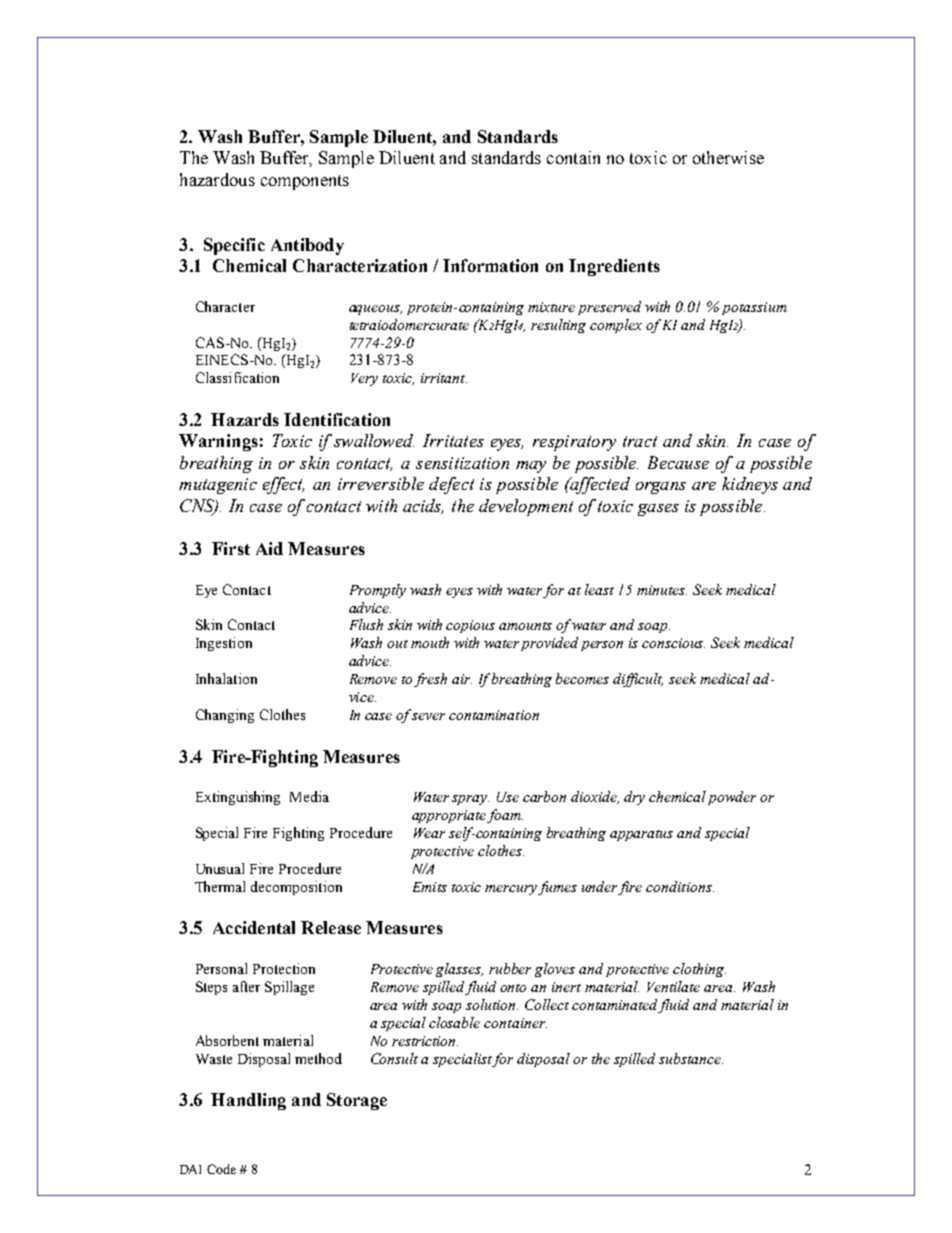 Image resolution: width=952 pixels, height=1233 pixels. Describe the element at coordinates (248, 1101) in the image. I see `Handling` at that location.
